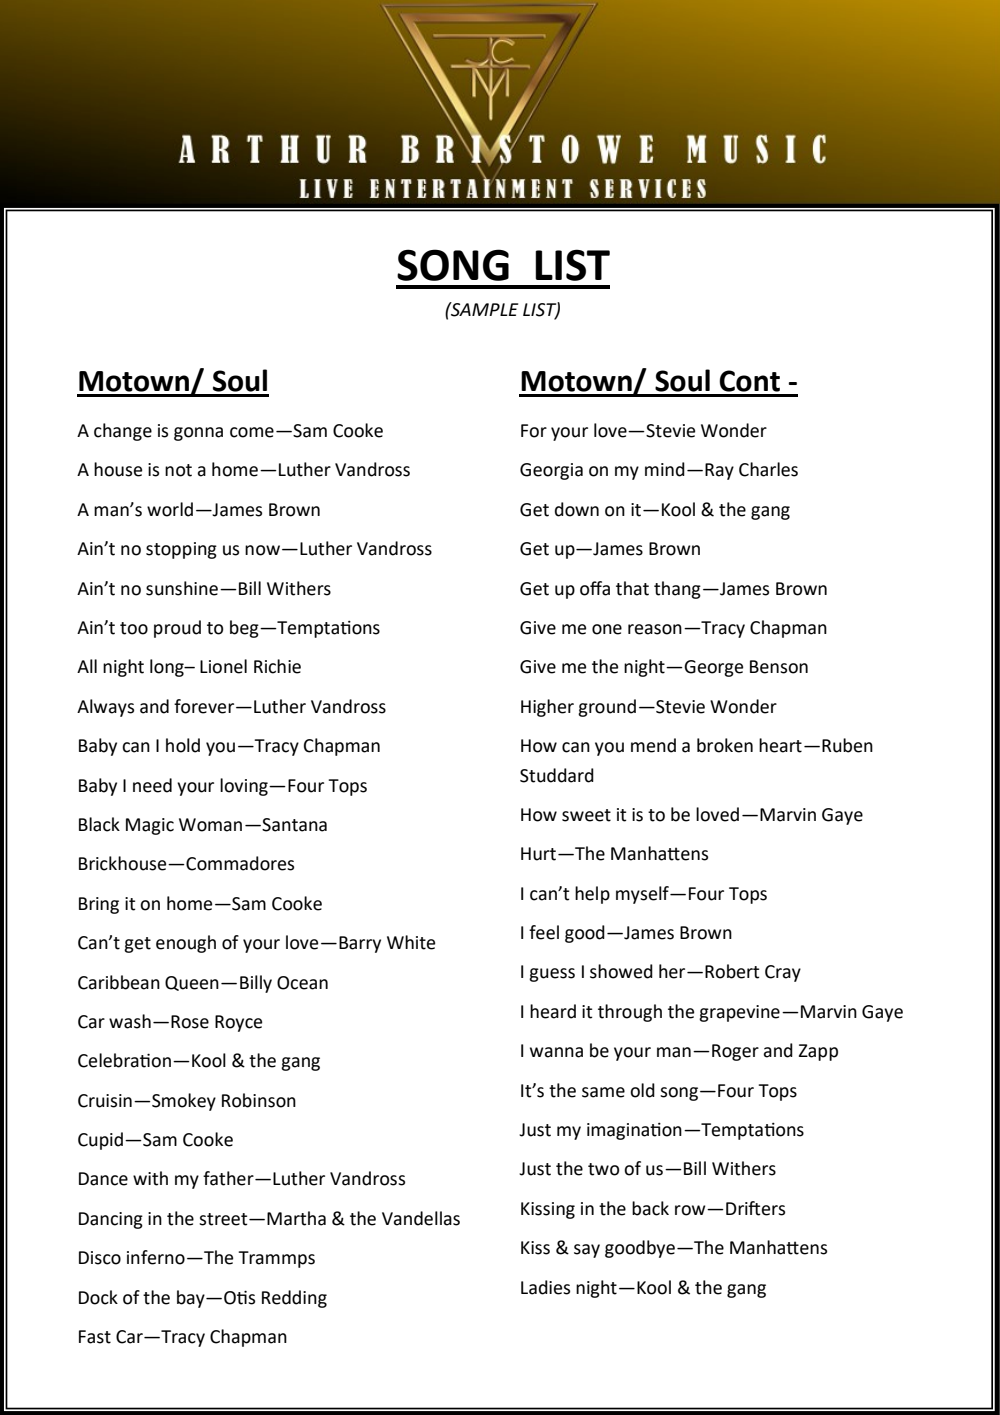 The image size is (1000, 1415). I want to click on Dock, so click(98, 1297).
